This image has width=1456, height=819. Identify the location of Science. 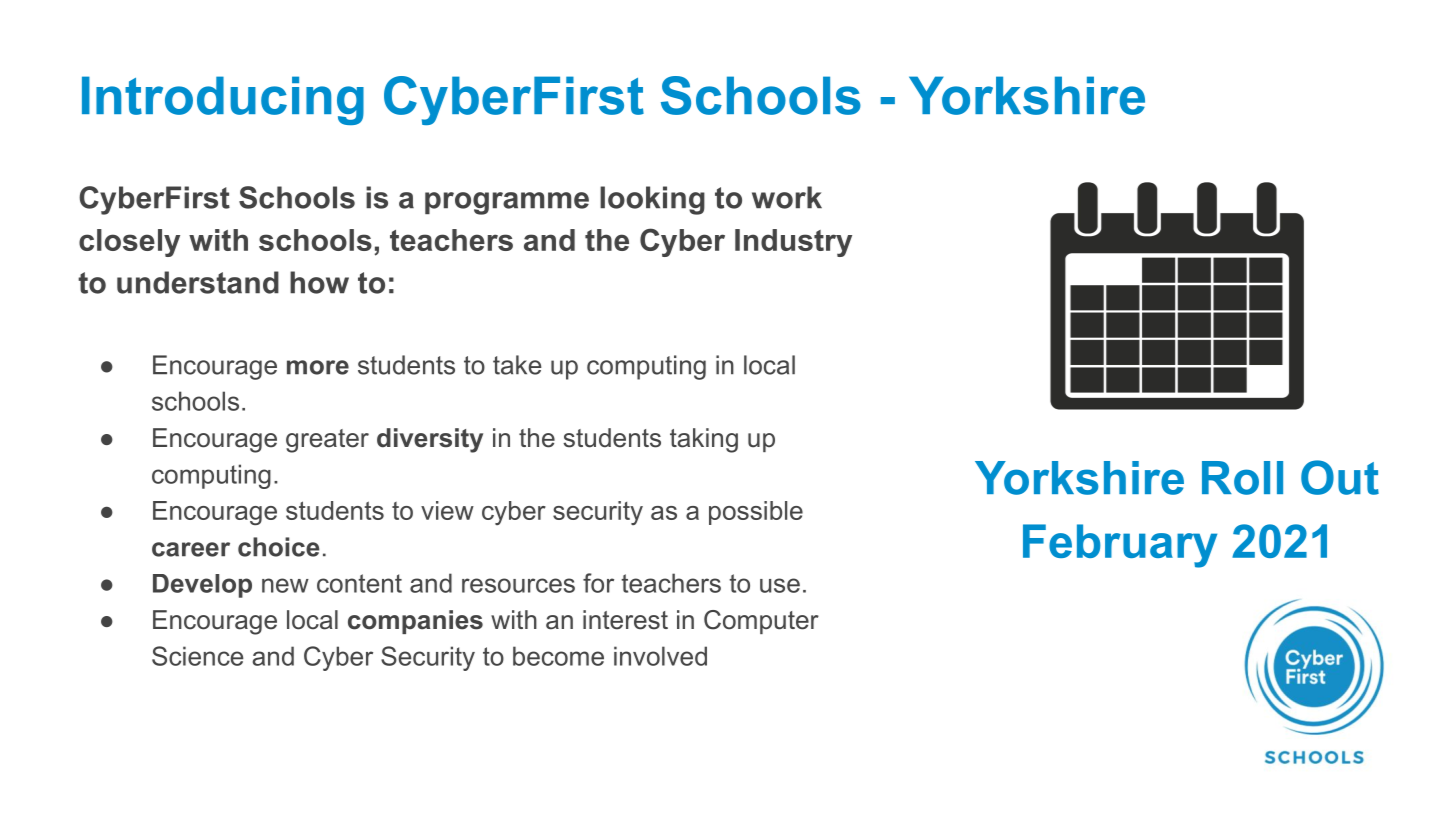
(198, 656).
